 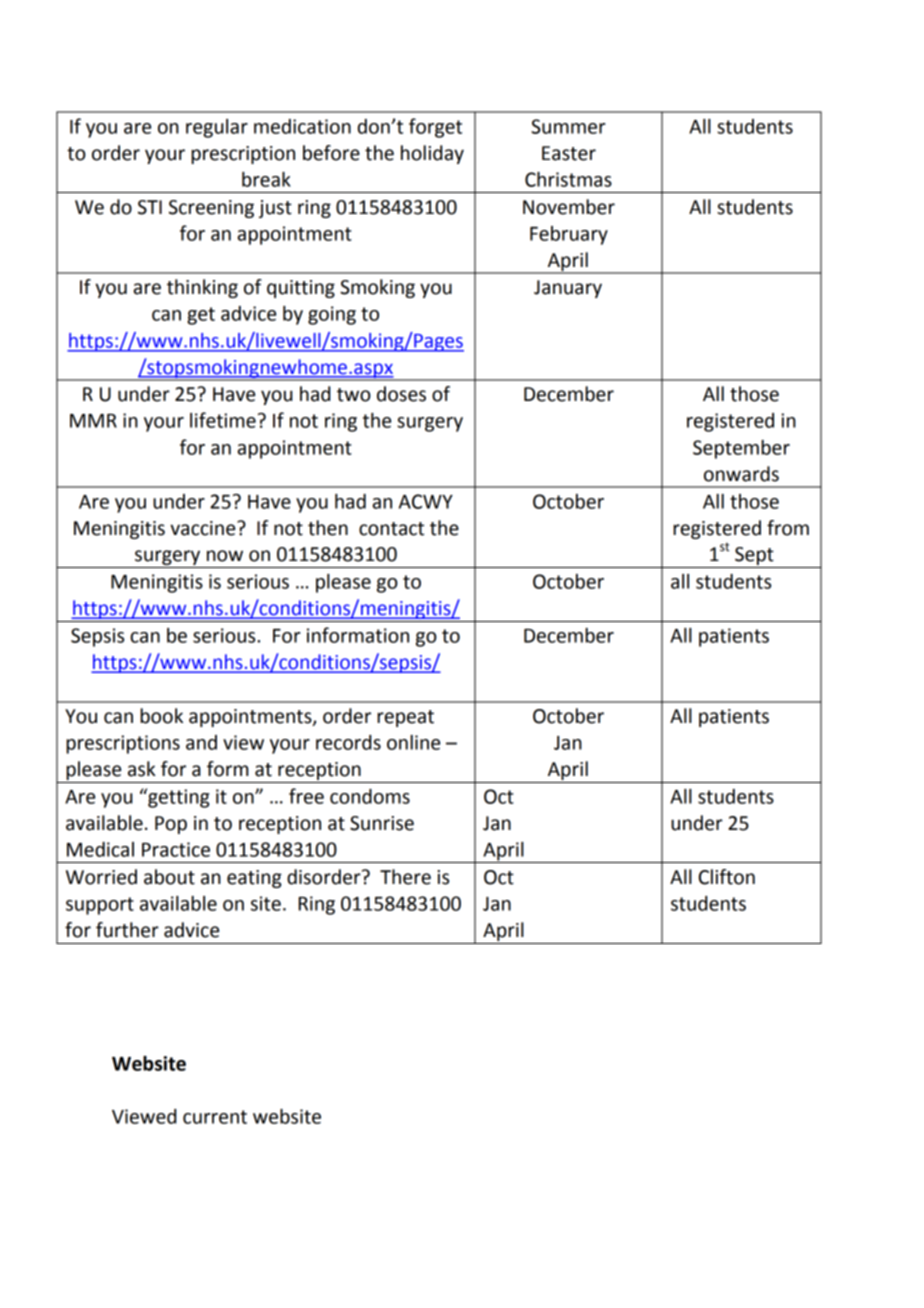 I want to click on Clifton, so click(x=727, y=877).
